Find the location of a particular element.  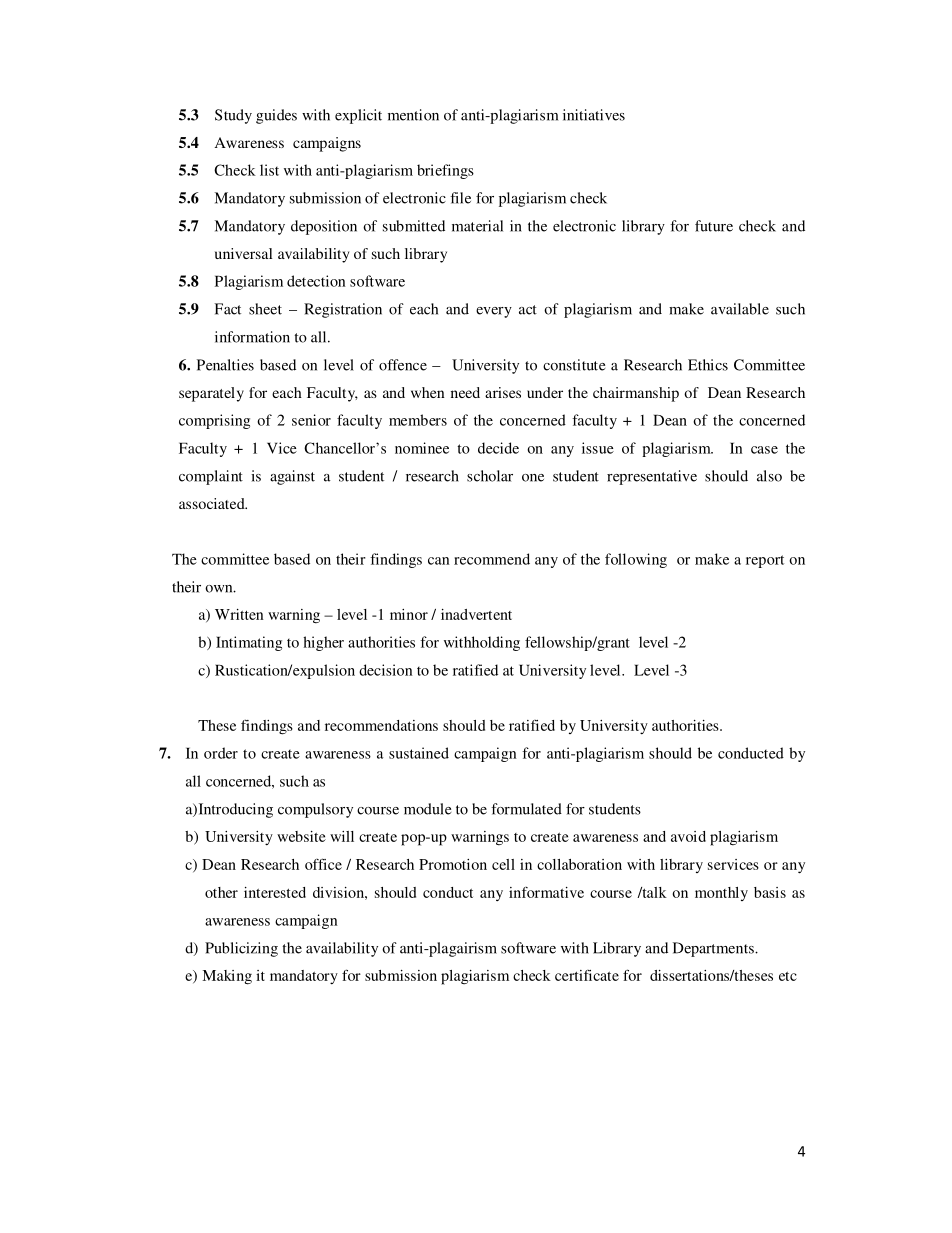

Publicizing is located at coordinates (241, 949).
